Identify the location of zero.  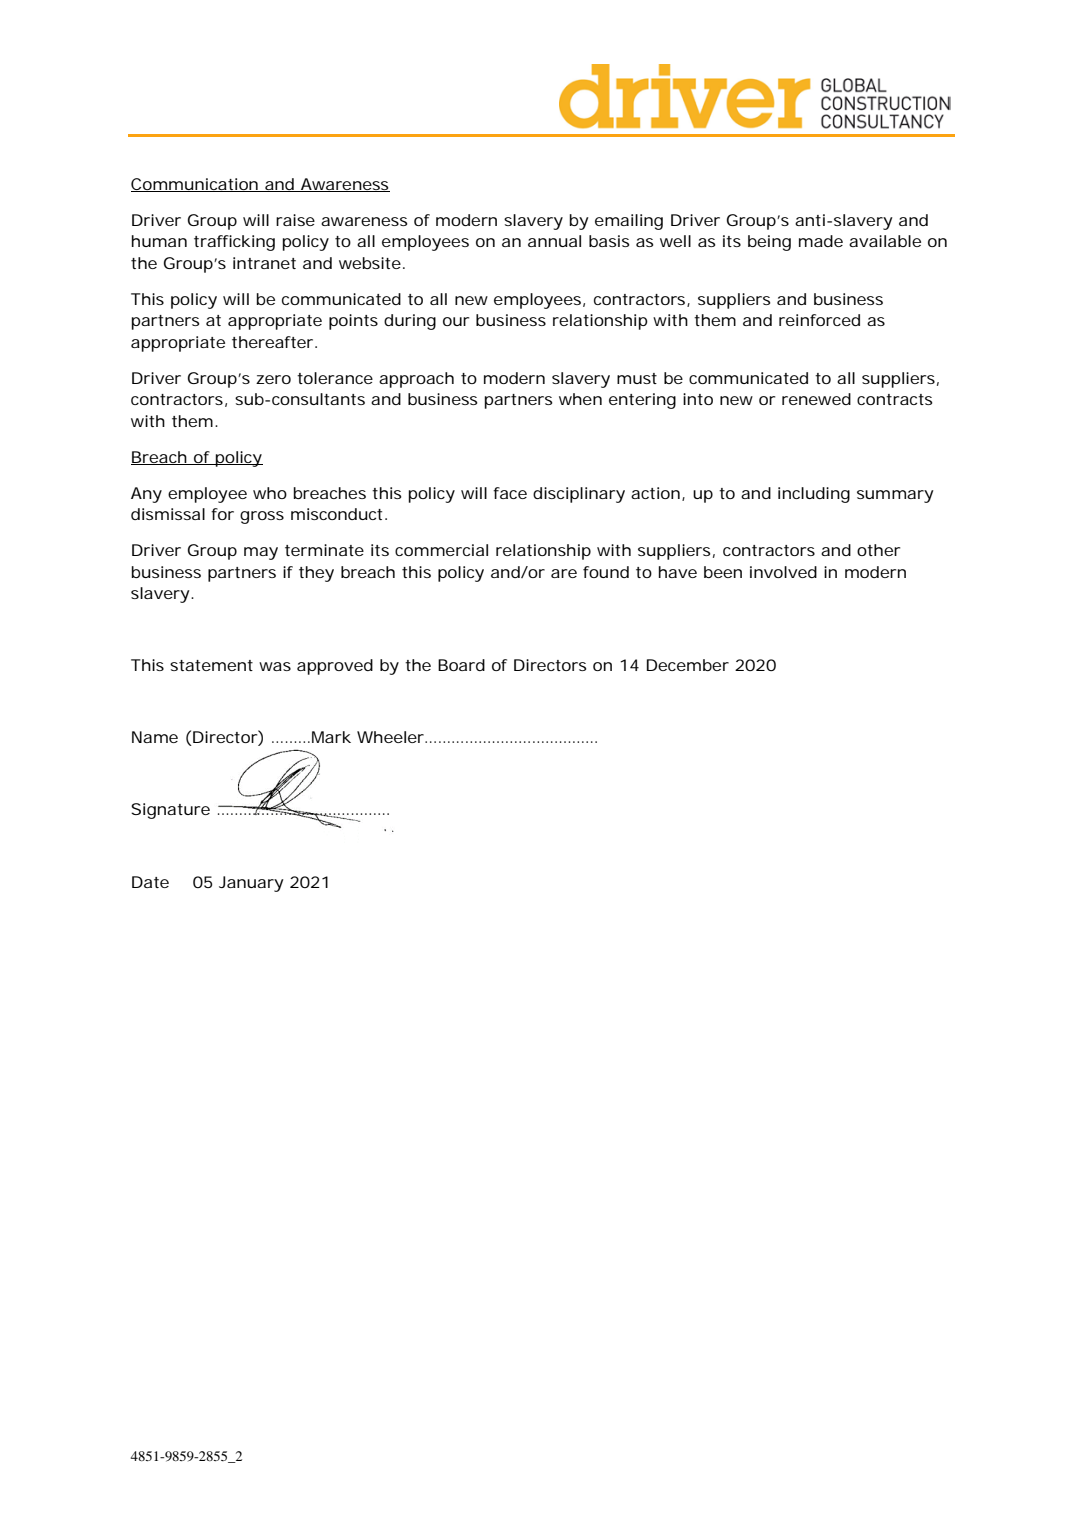
(273, 379).
